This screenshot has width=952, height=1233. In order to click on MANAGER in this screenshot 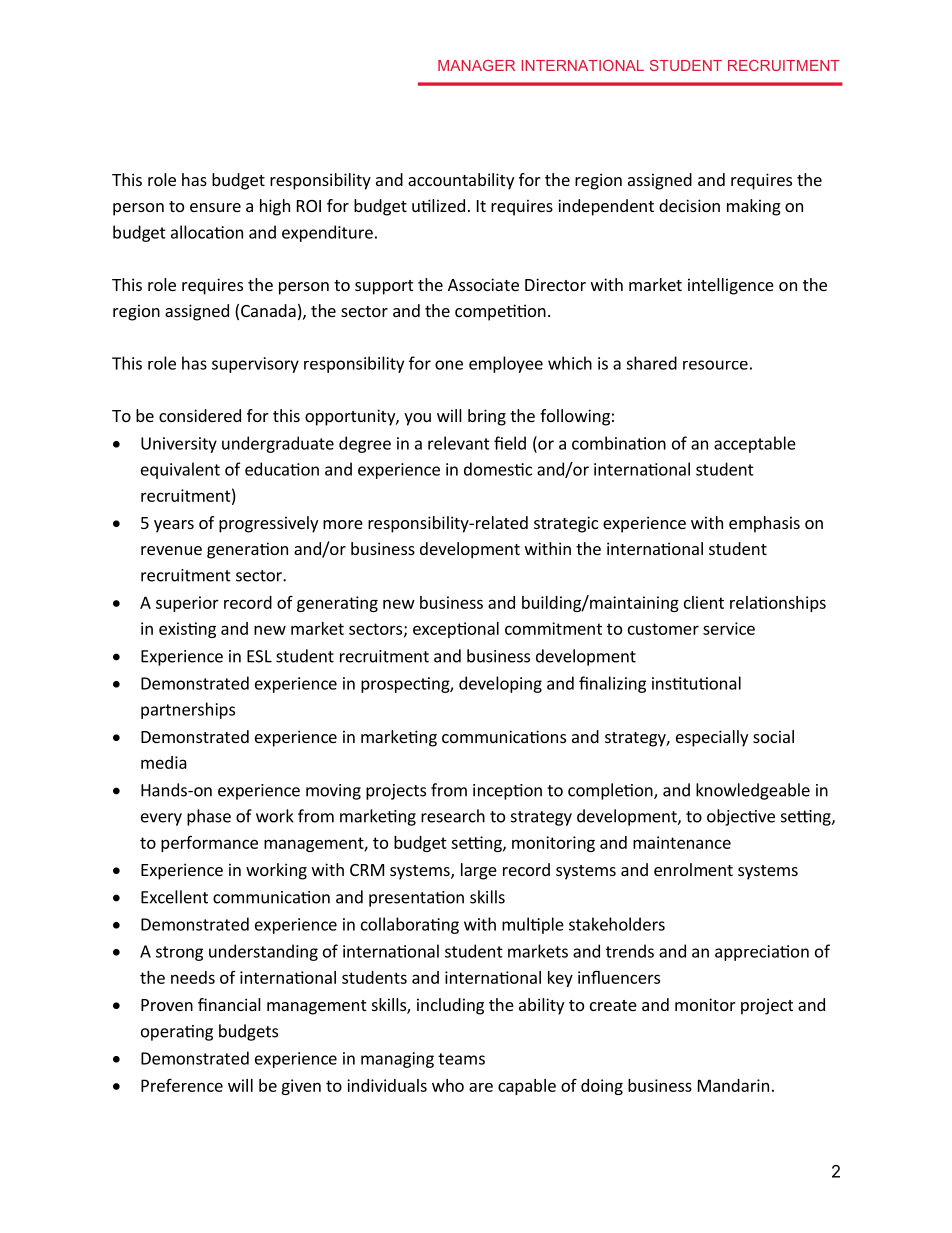, I will do `click(476, 65)`.
